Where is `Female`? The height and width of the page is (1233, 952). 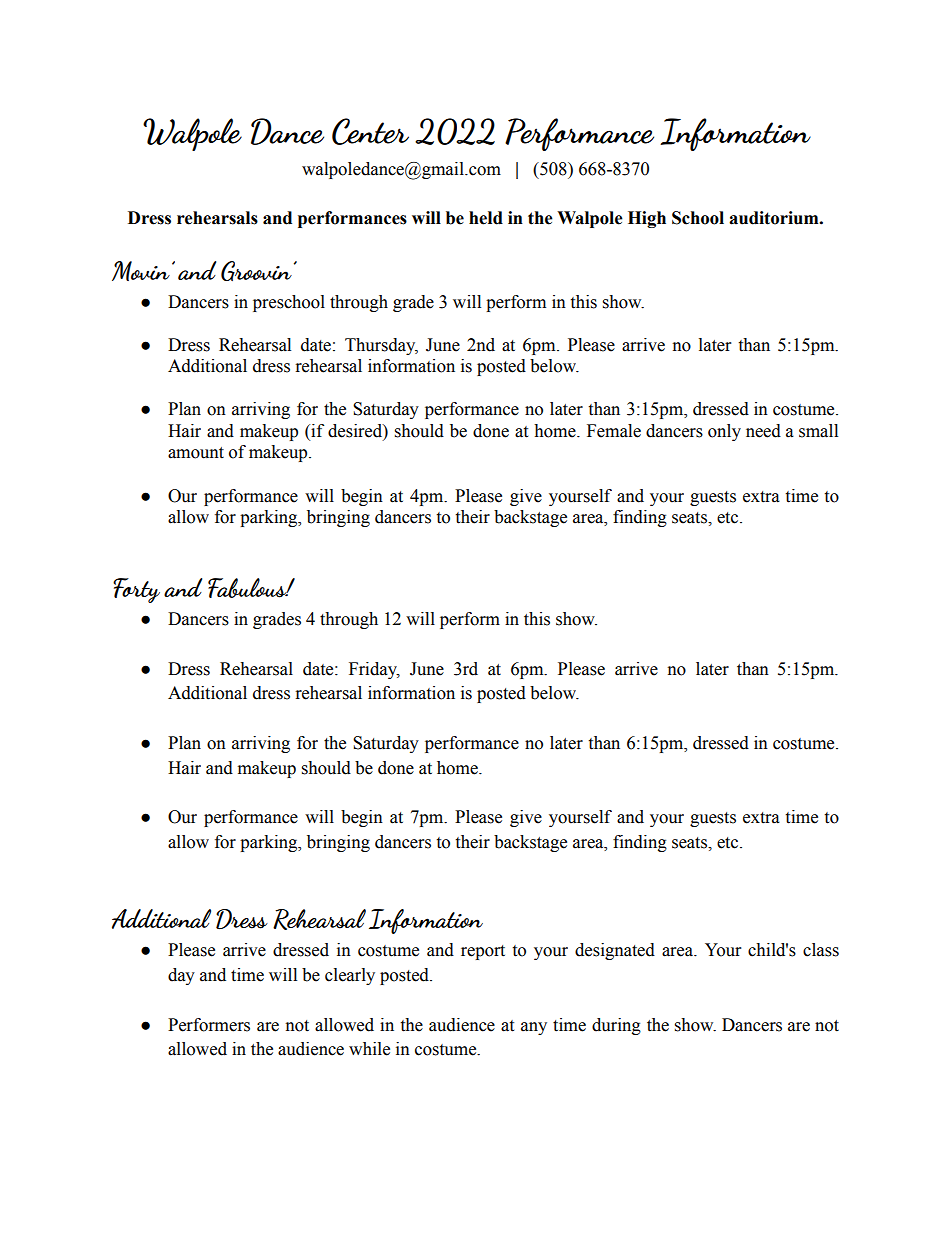
Female is located at coordinates (614, 431).
